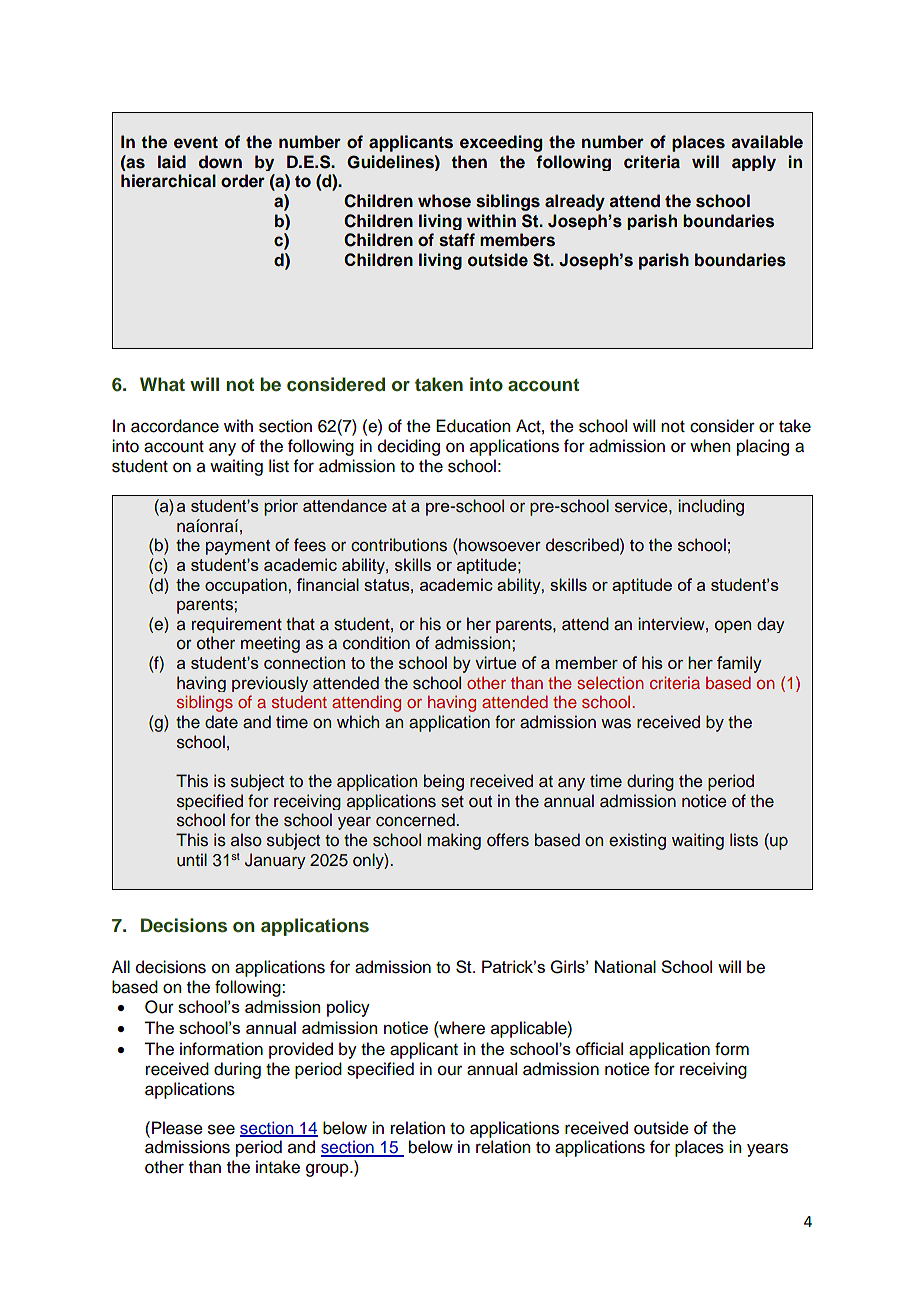  I want to click on down, so click(220, 162).
